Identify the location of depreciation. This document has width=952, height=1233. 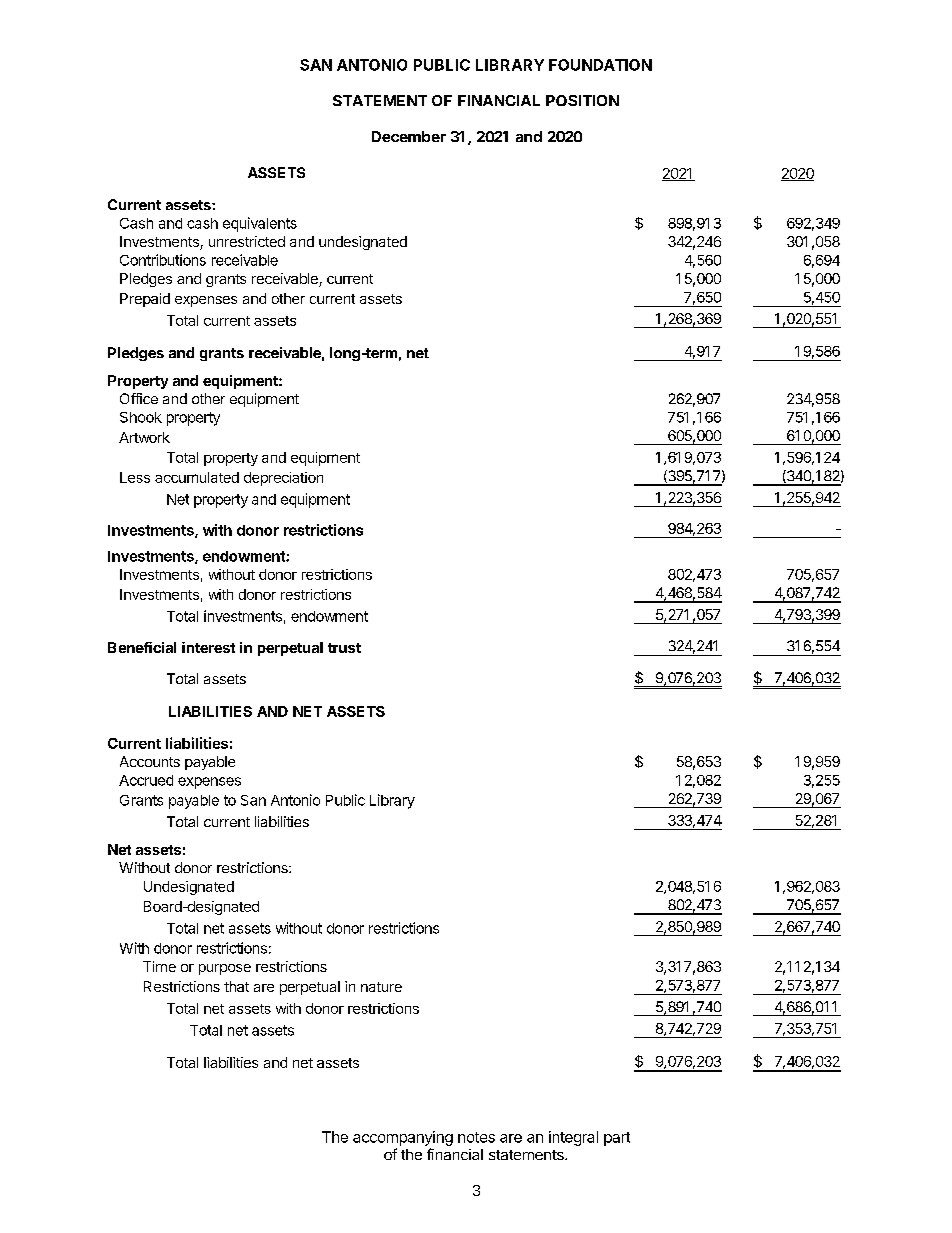
(283, 479).
